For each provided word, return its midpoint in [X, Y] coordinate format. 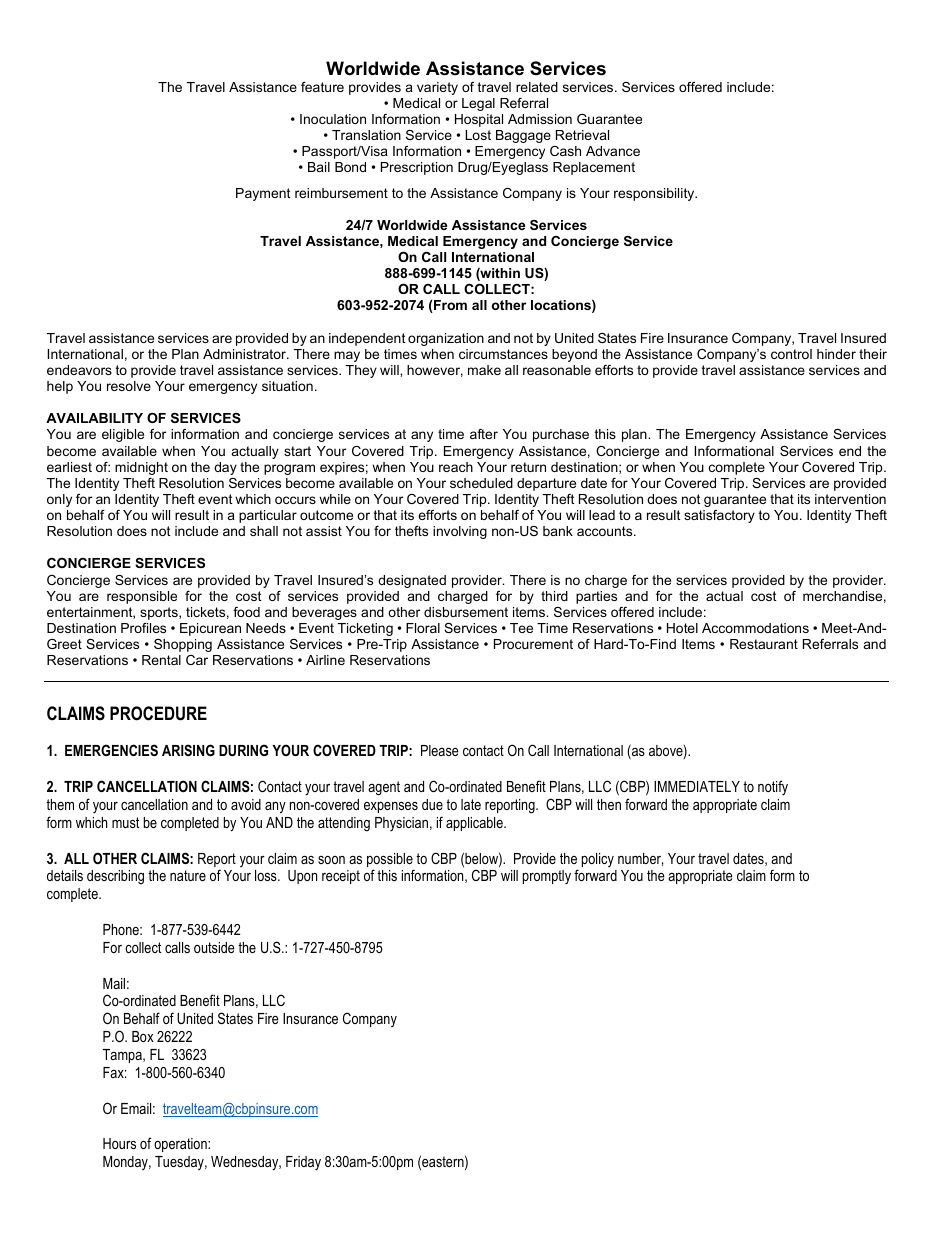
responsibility [655, 194]
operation [181, 1145]
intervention [850, 499]
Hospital [479, 120]
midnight [141, 468]
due [432, 804]
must [125, 822]
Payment [263, 194]
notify [773, 787]
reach [456, 467]
